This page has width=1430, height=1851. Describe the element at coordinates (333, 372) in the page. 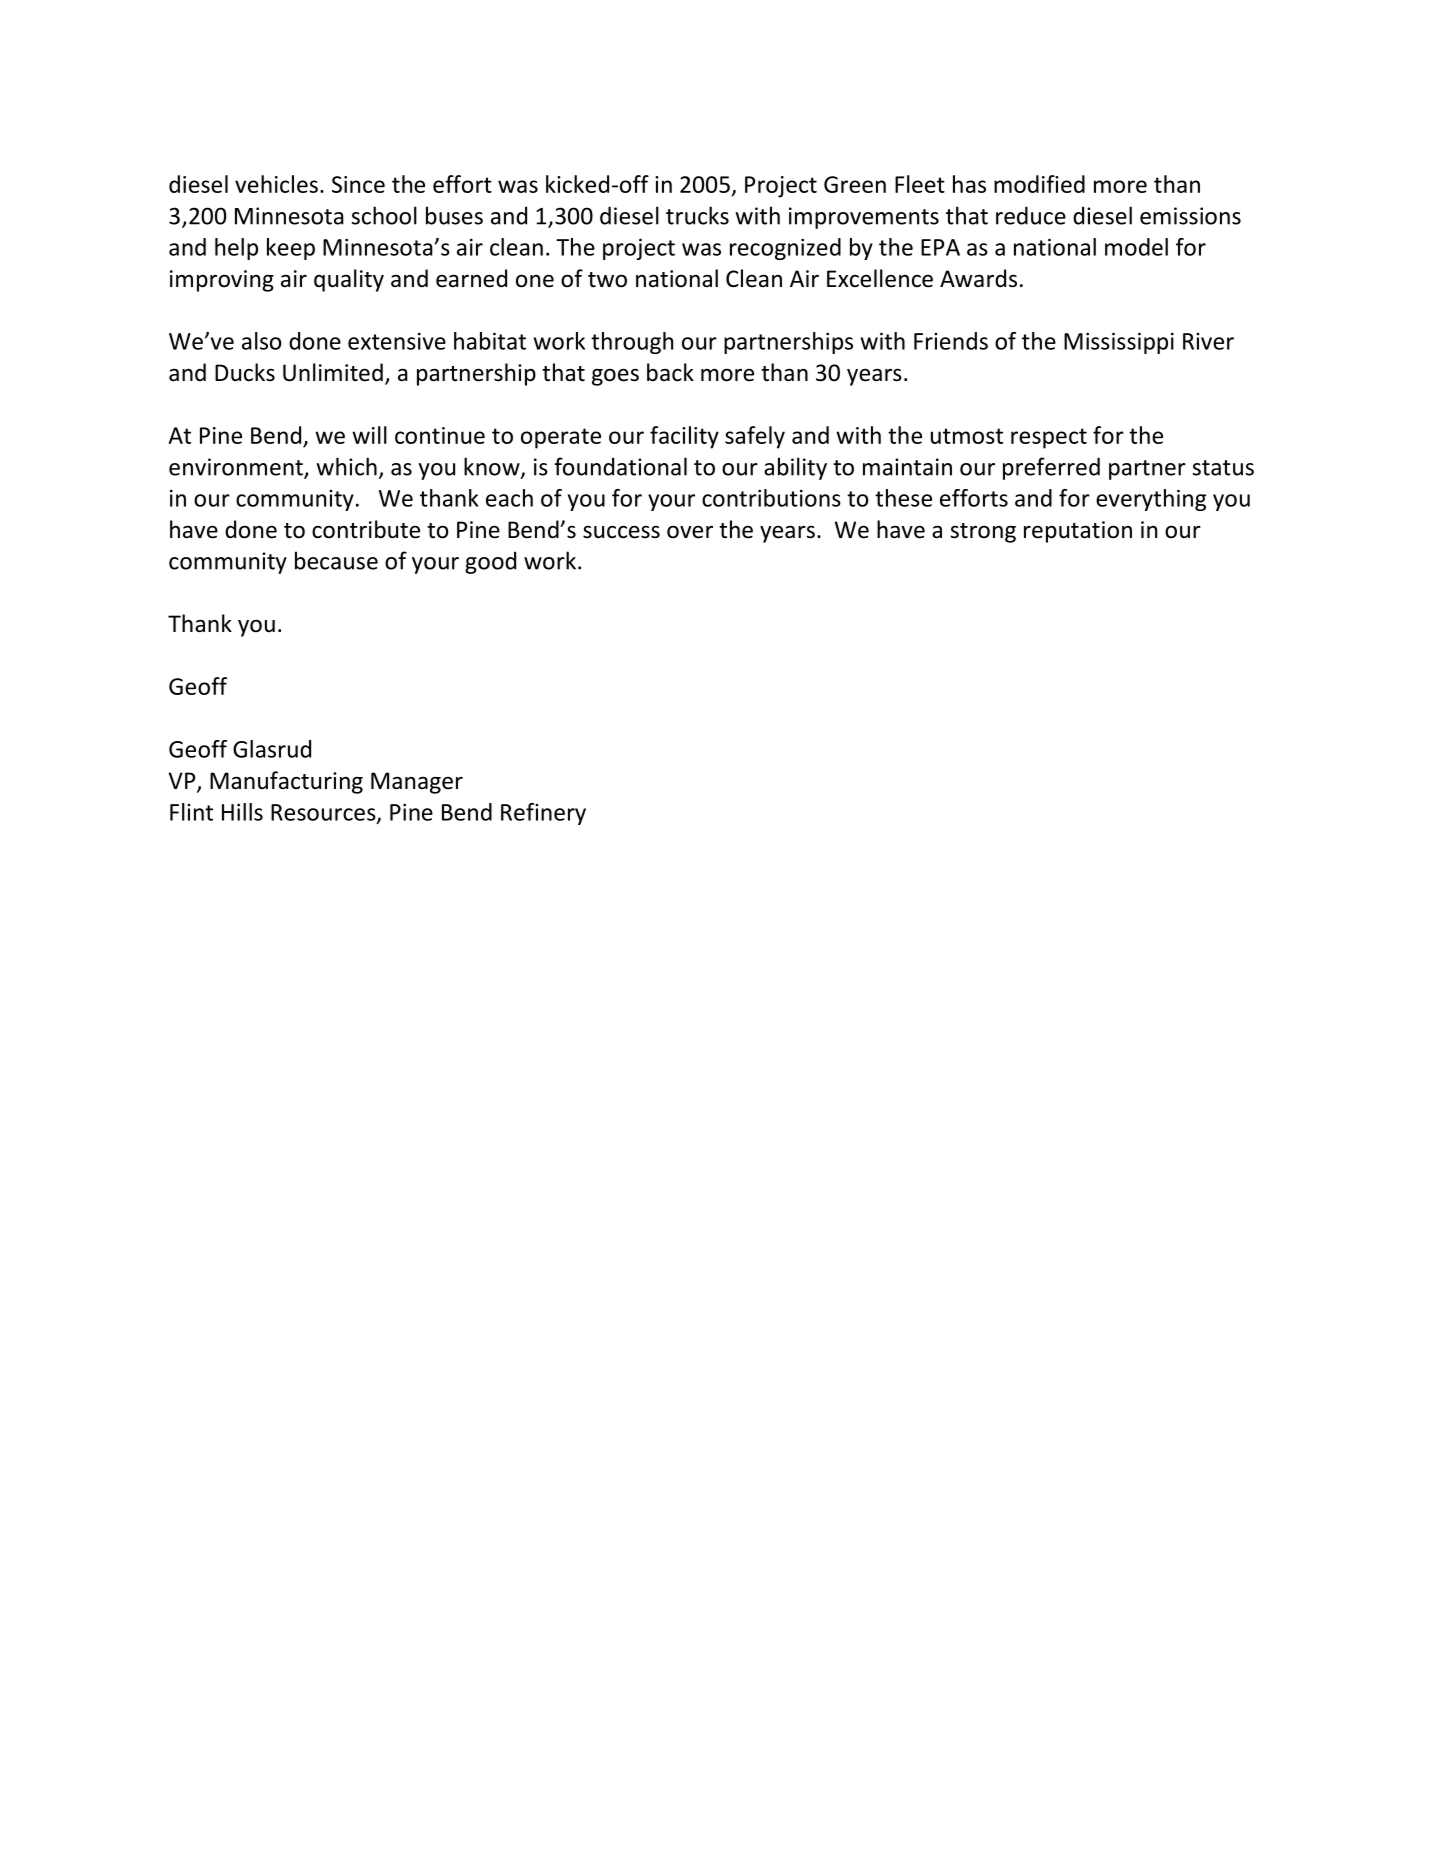

I see `Unlimited` at that location.
